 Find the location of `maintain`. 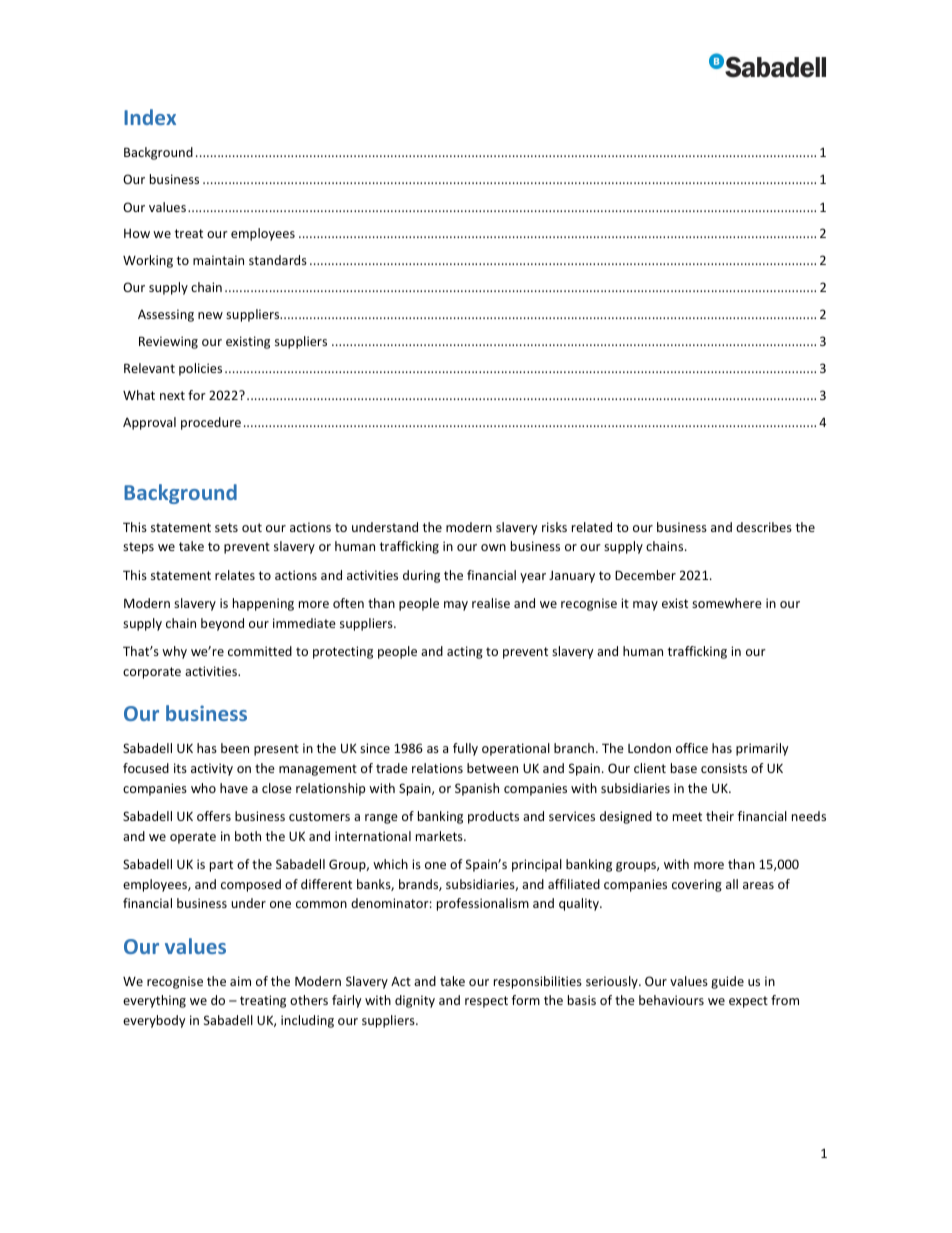

maintain is located at coordinates (218, 260).
